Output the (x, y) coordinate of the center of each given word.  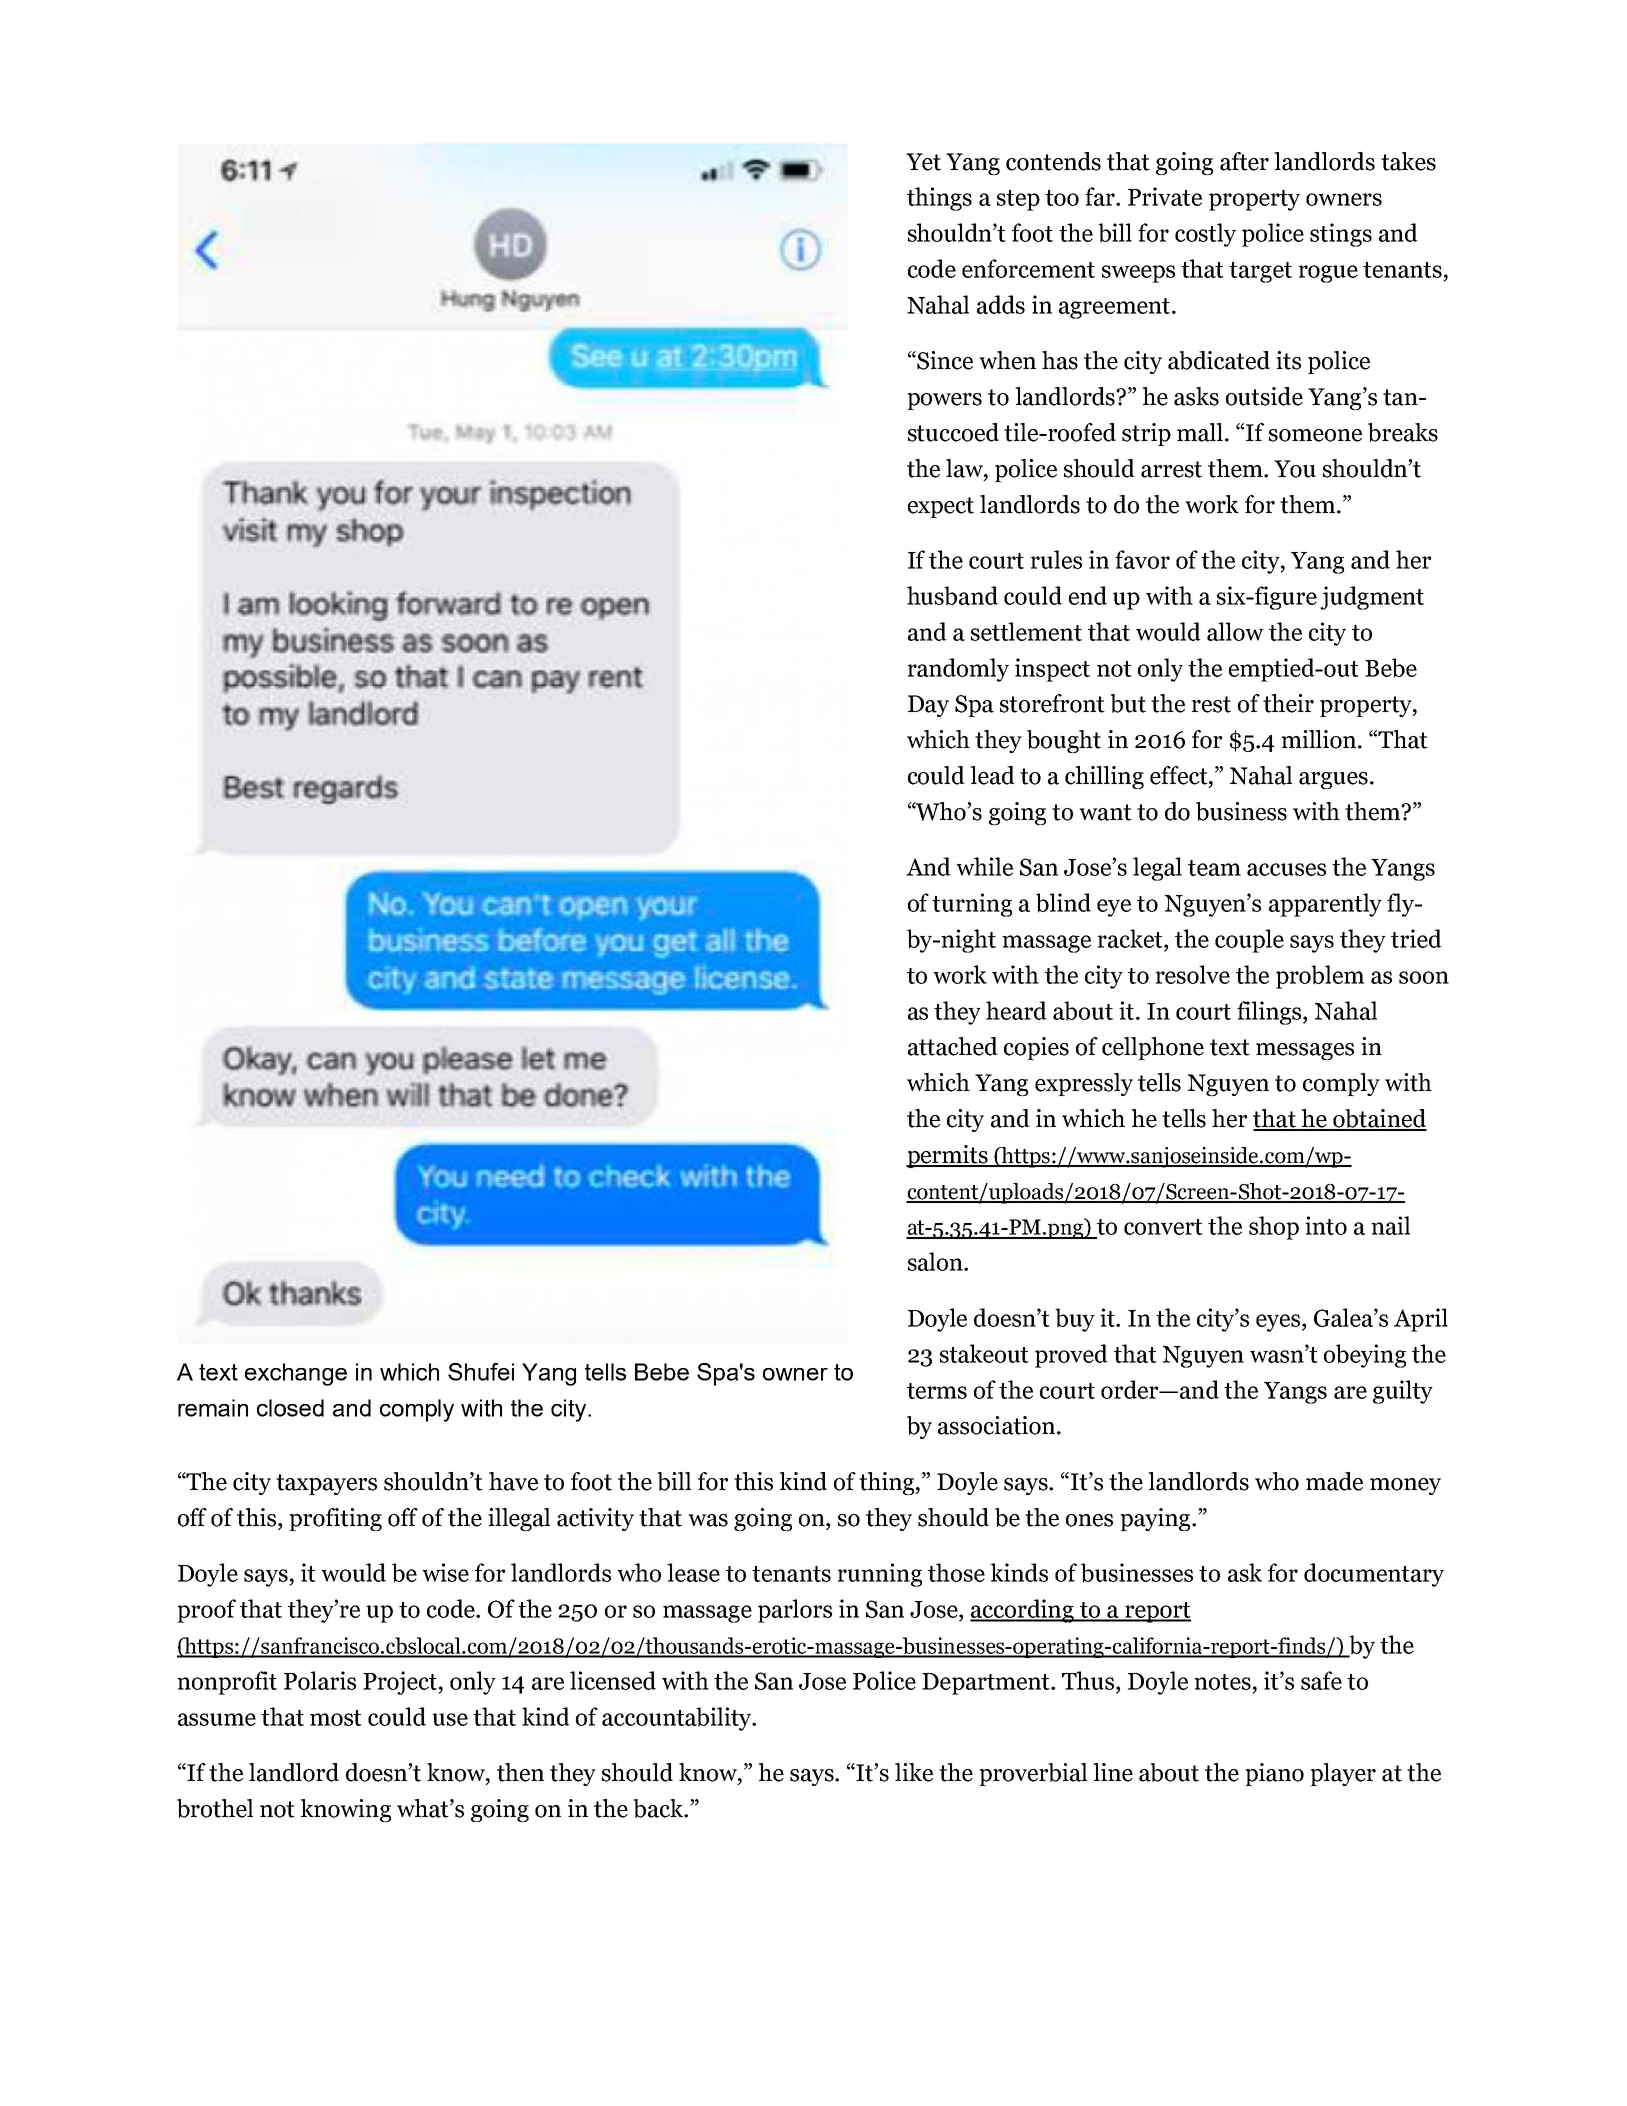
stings (1341, 235)
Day (928, 706)
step (1018, 200)
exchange (296, 1374)
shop (1274, 1228)
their (1288, 703)
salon (936, 1261)
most (336, 1718)
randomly (958, 670)
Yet (923, 162)
